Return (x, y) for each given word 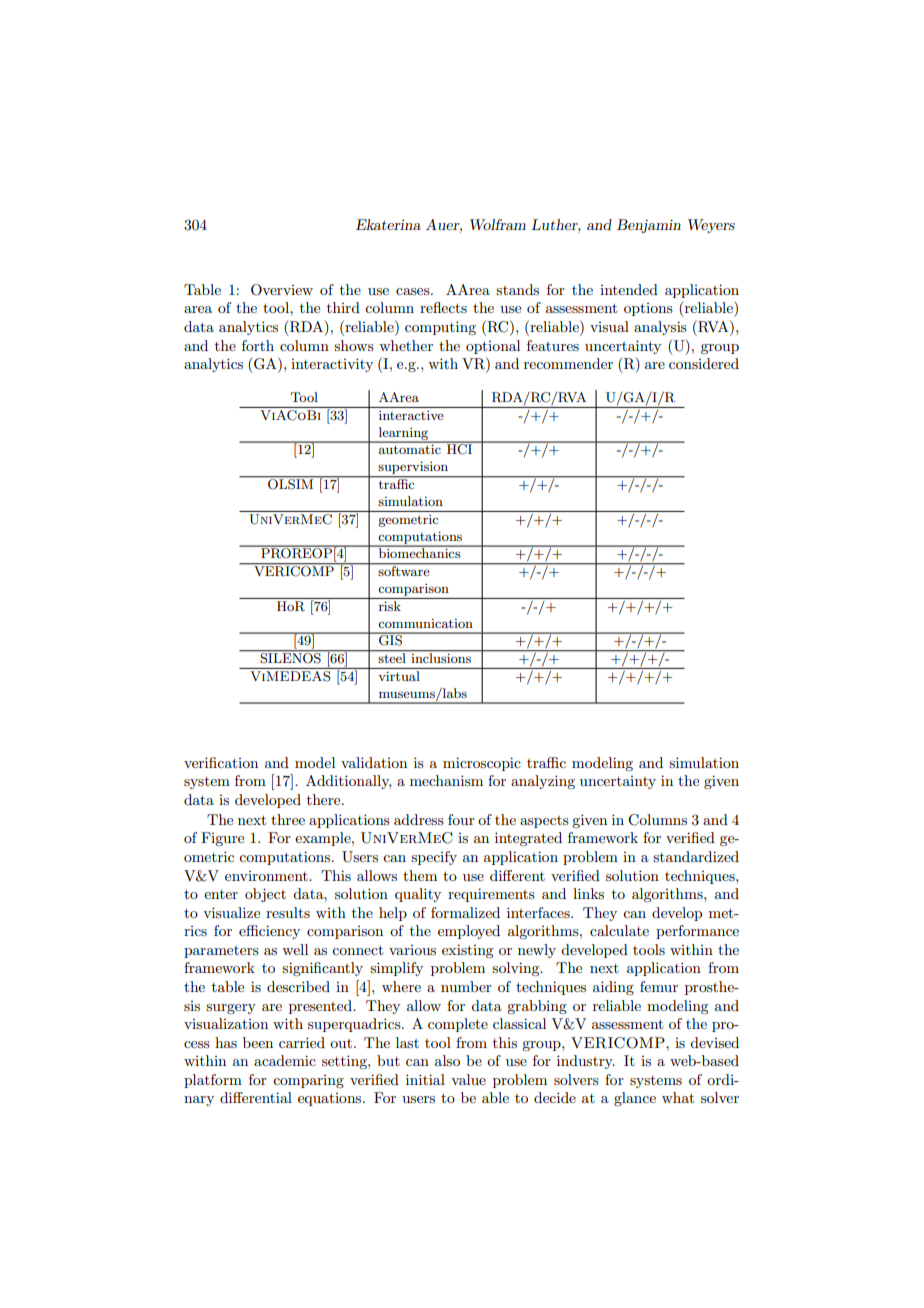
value (468, 1079)
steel (392, 658)
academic (285, 1060)
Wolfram (498, 224)
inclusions (441, 658)
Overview (282, 290)
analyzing (543, 782)
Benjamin (649, 226)
